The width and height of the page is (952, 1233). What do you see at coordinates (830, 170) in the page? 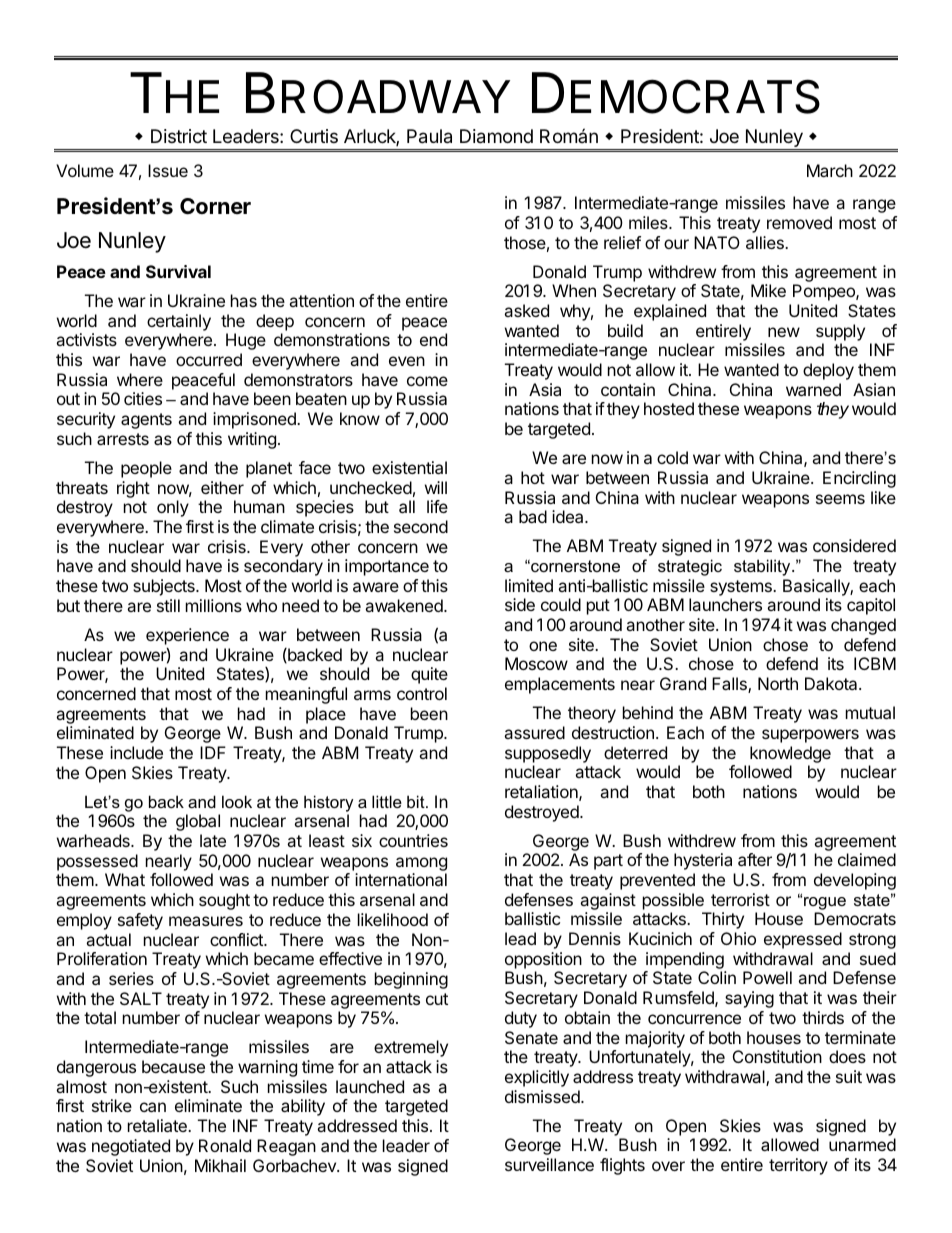
I see `March` at bounding box center [830, 170].
